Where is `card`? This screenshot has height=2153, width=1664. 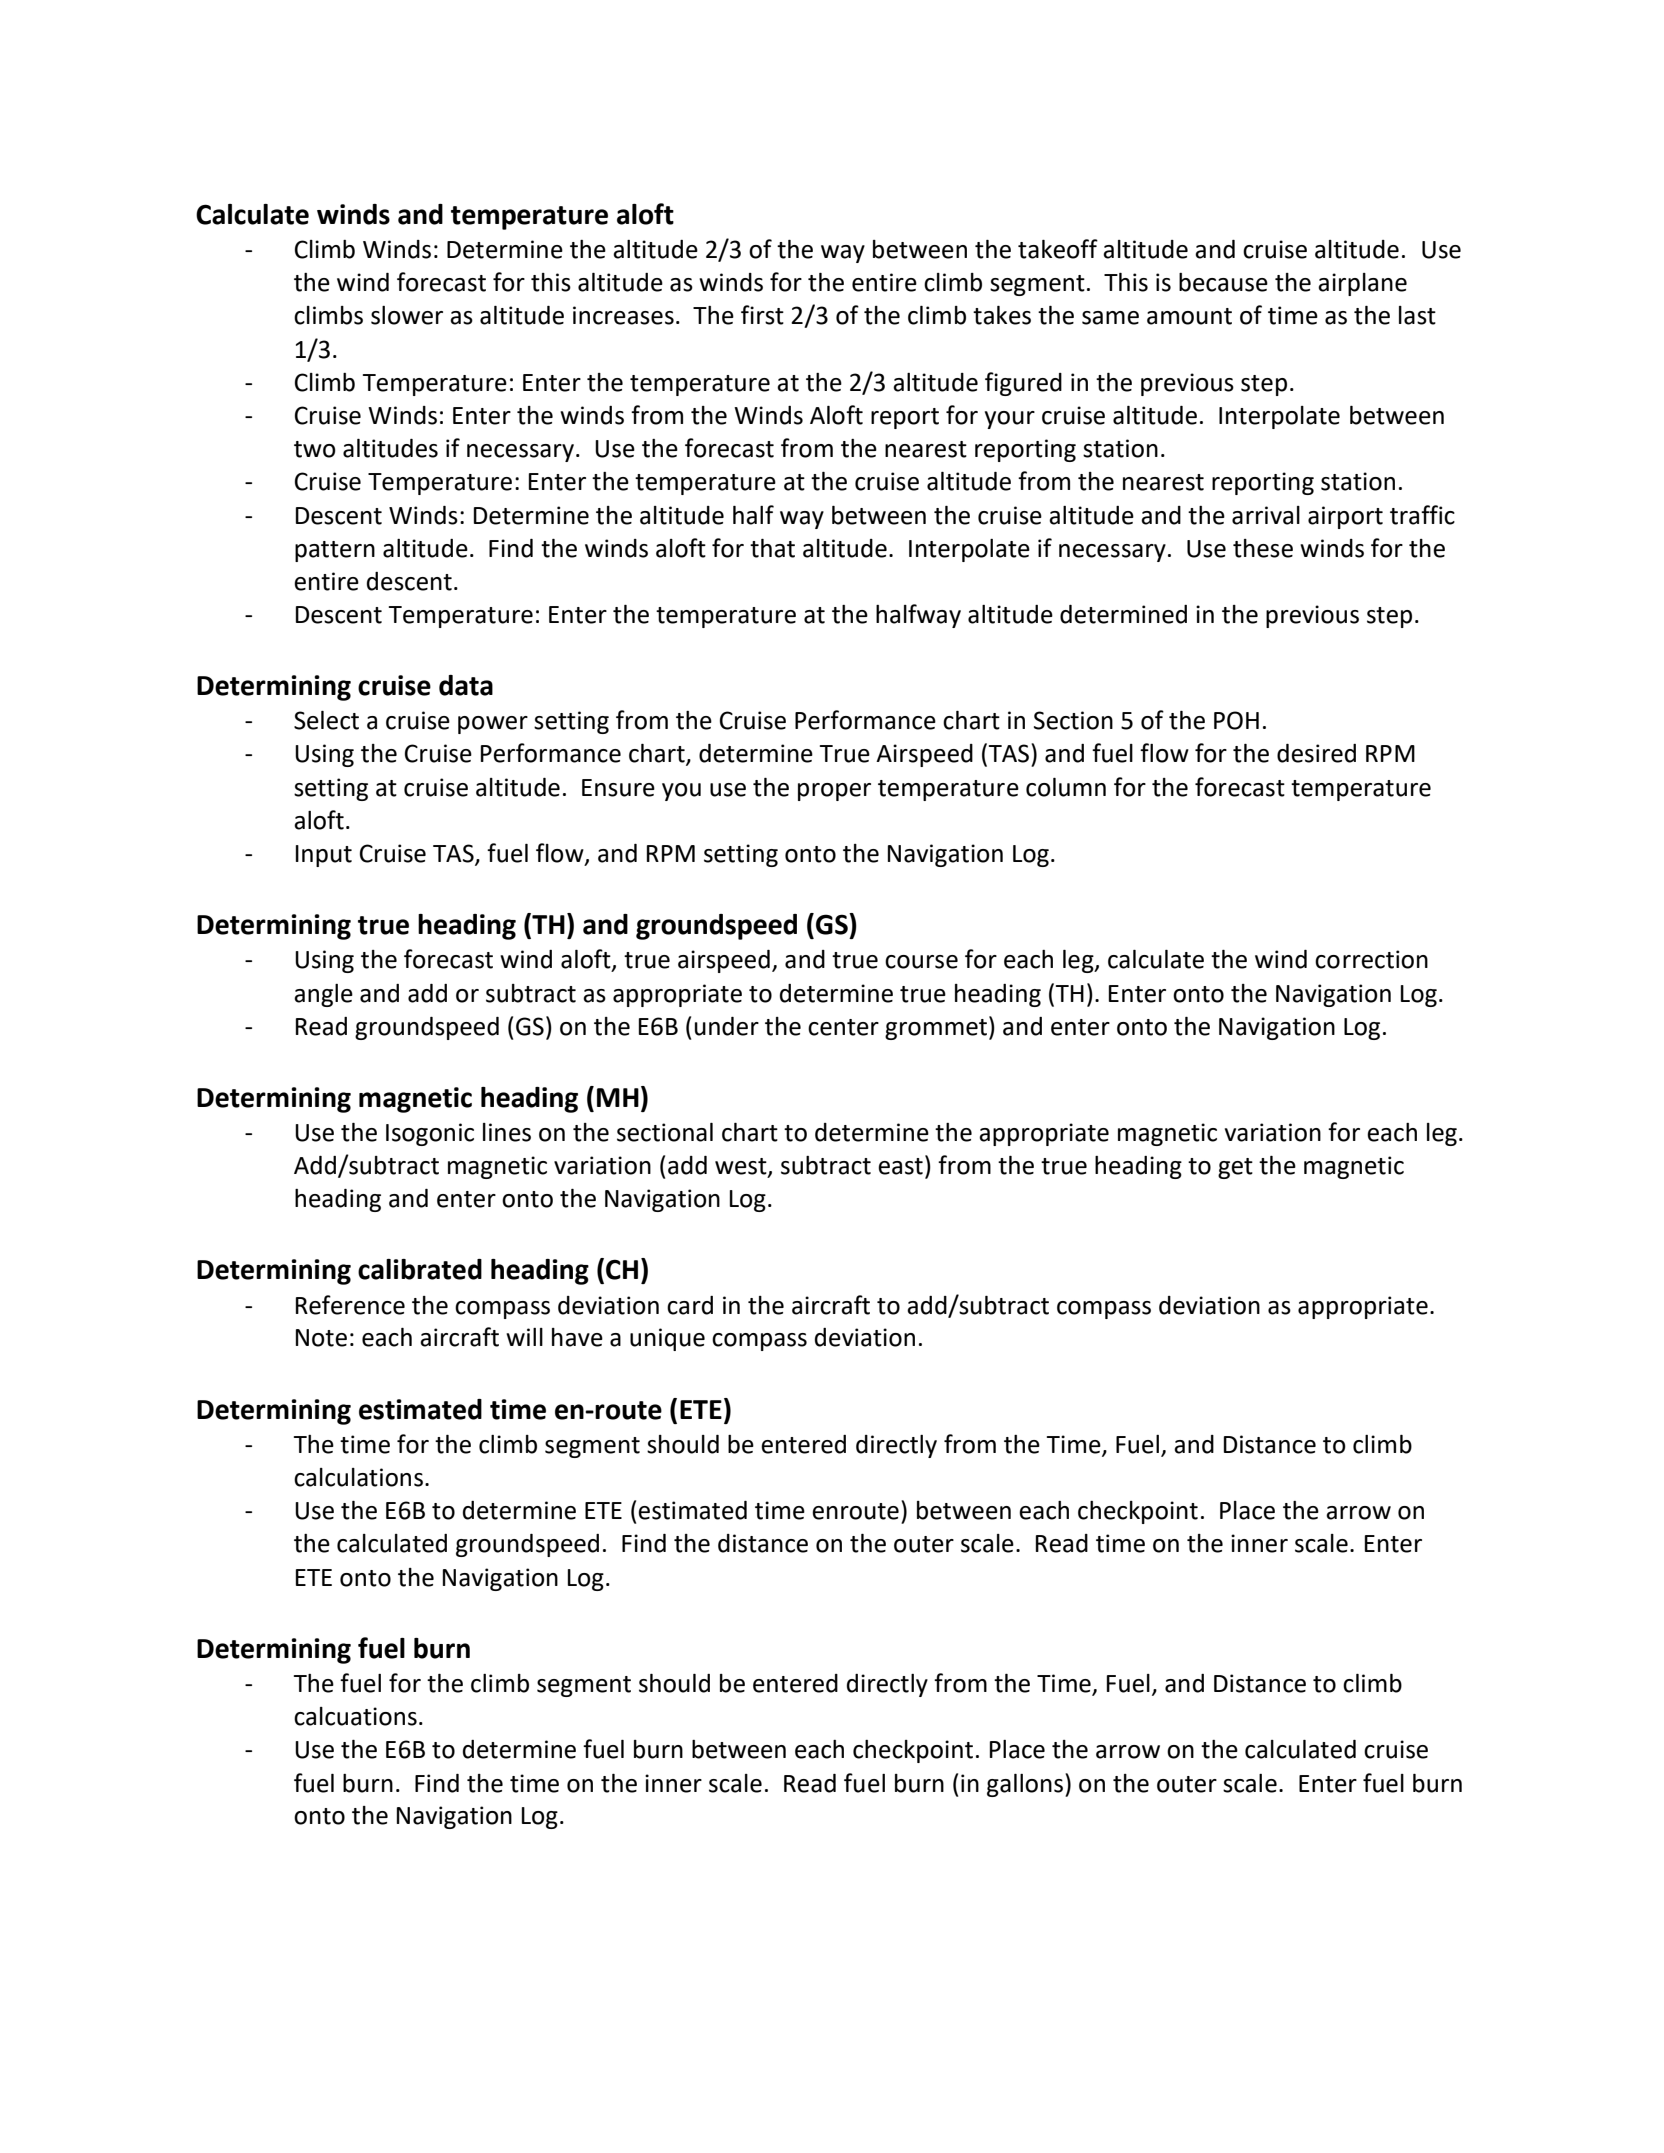
card is located at coordinates (690, 1305).
